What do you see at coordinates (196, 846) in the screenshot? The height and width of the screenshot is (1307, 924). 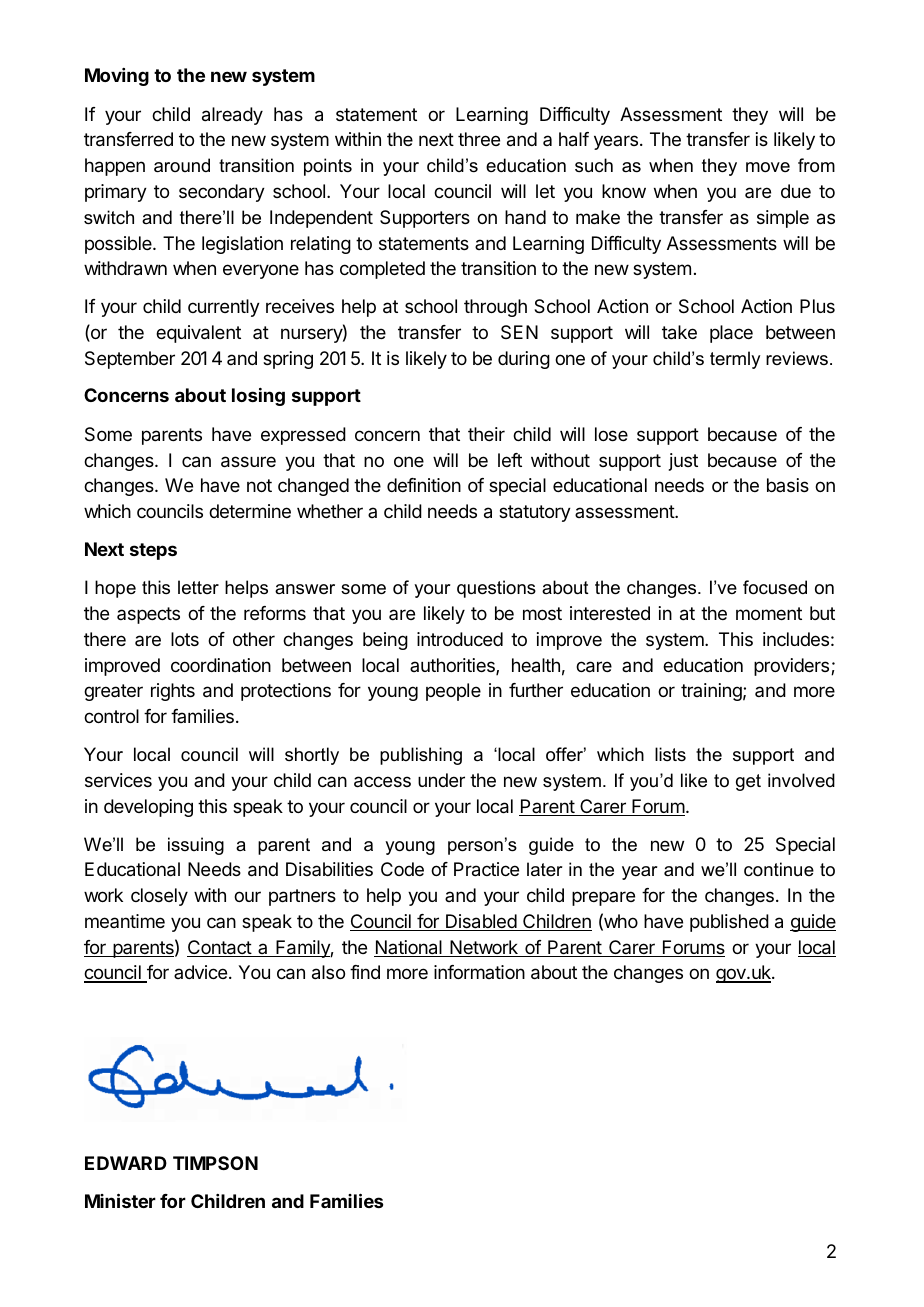 I see `issuing` at bounding box center [196, 846].
